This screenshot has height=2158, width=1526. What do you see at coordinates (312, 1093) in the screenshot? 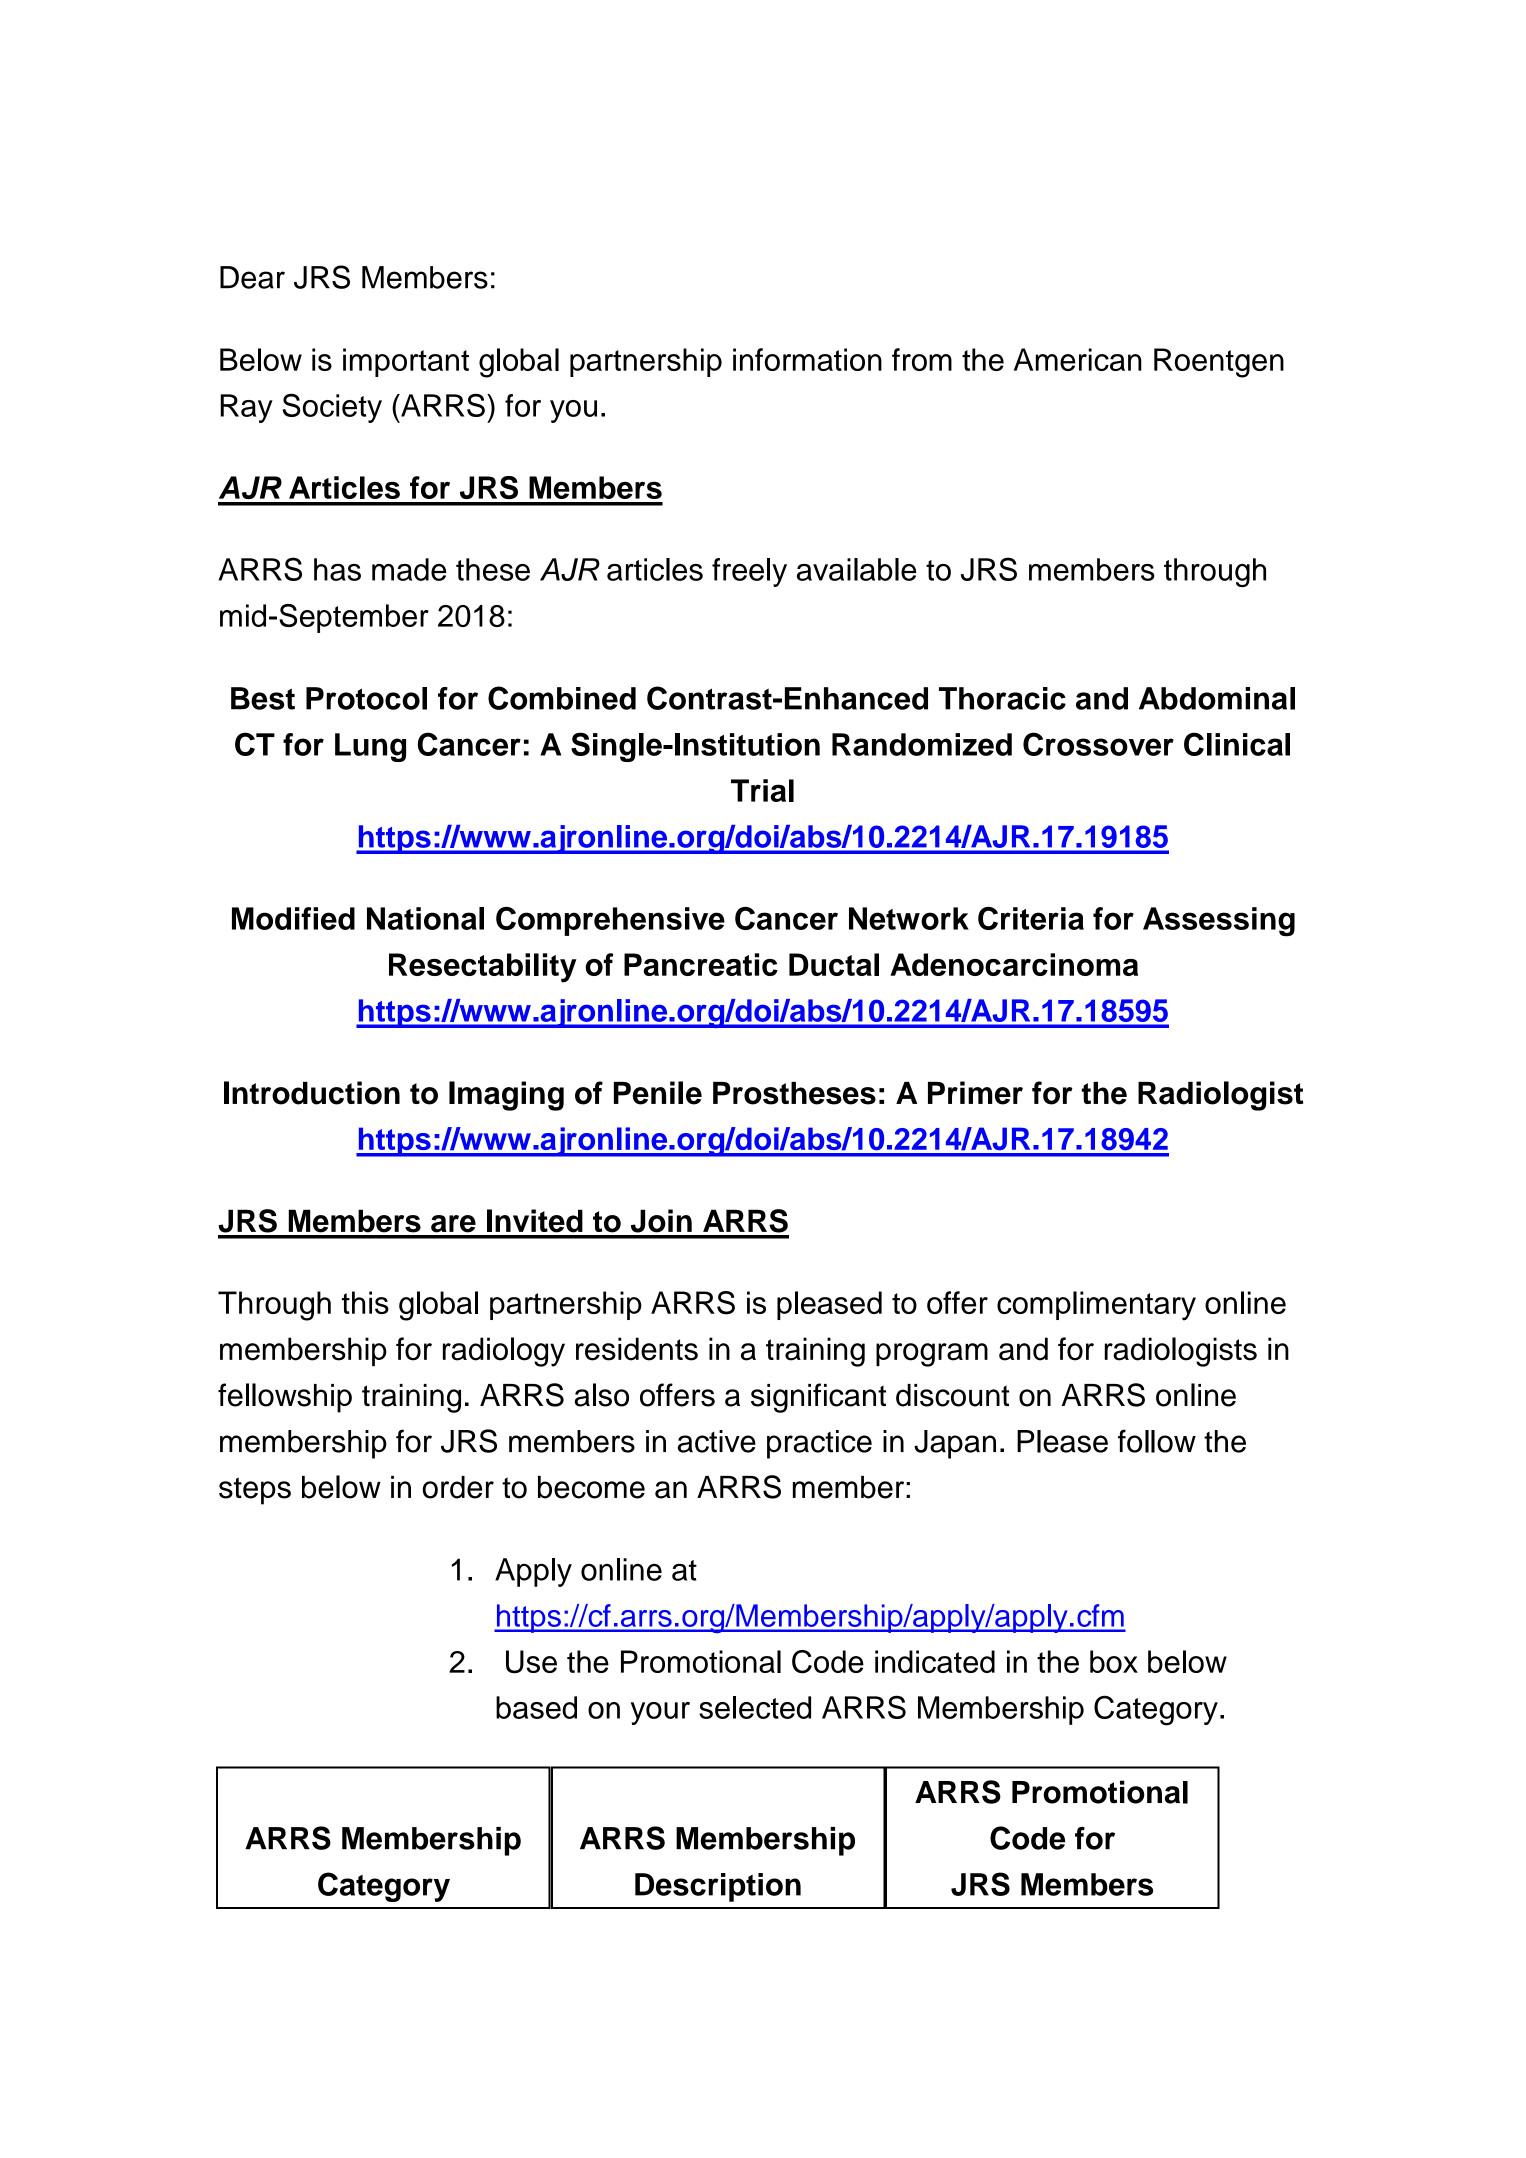
I see `Introduction` at bounding box center [312, 1093].
